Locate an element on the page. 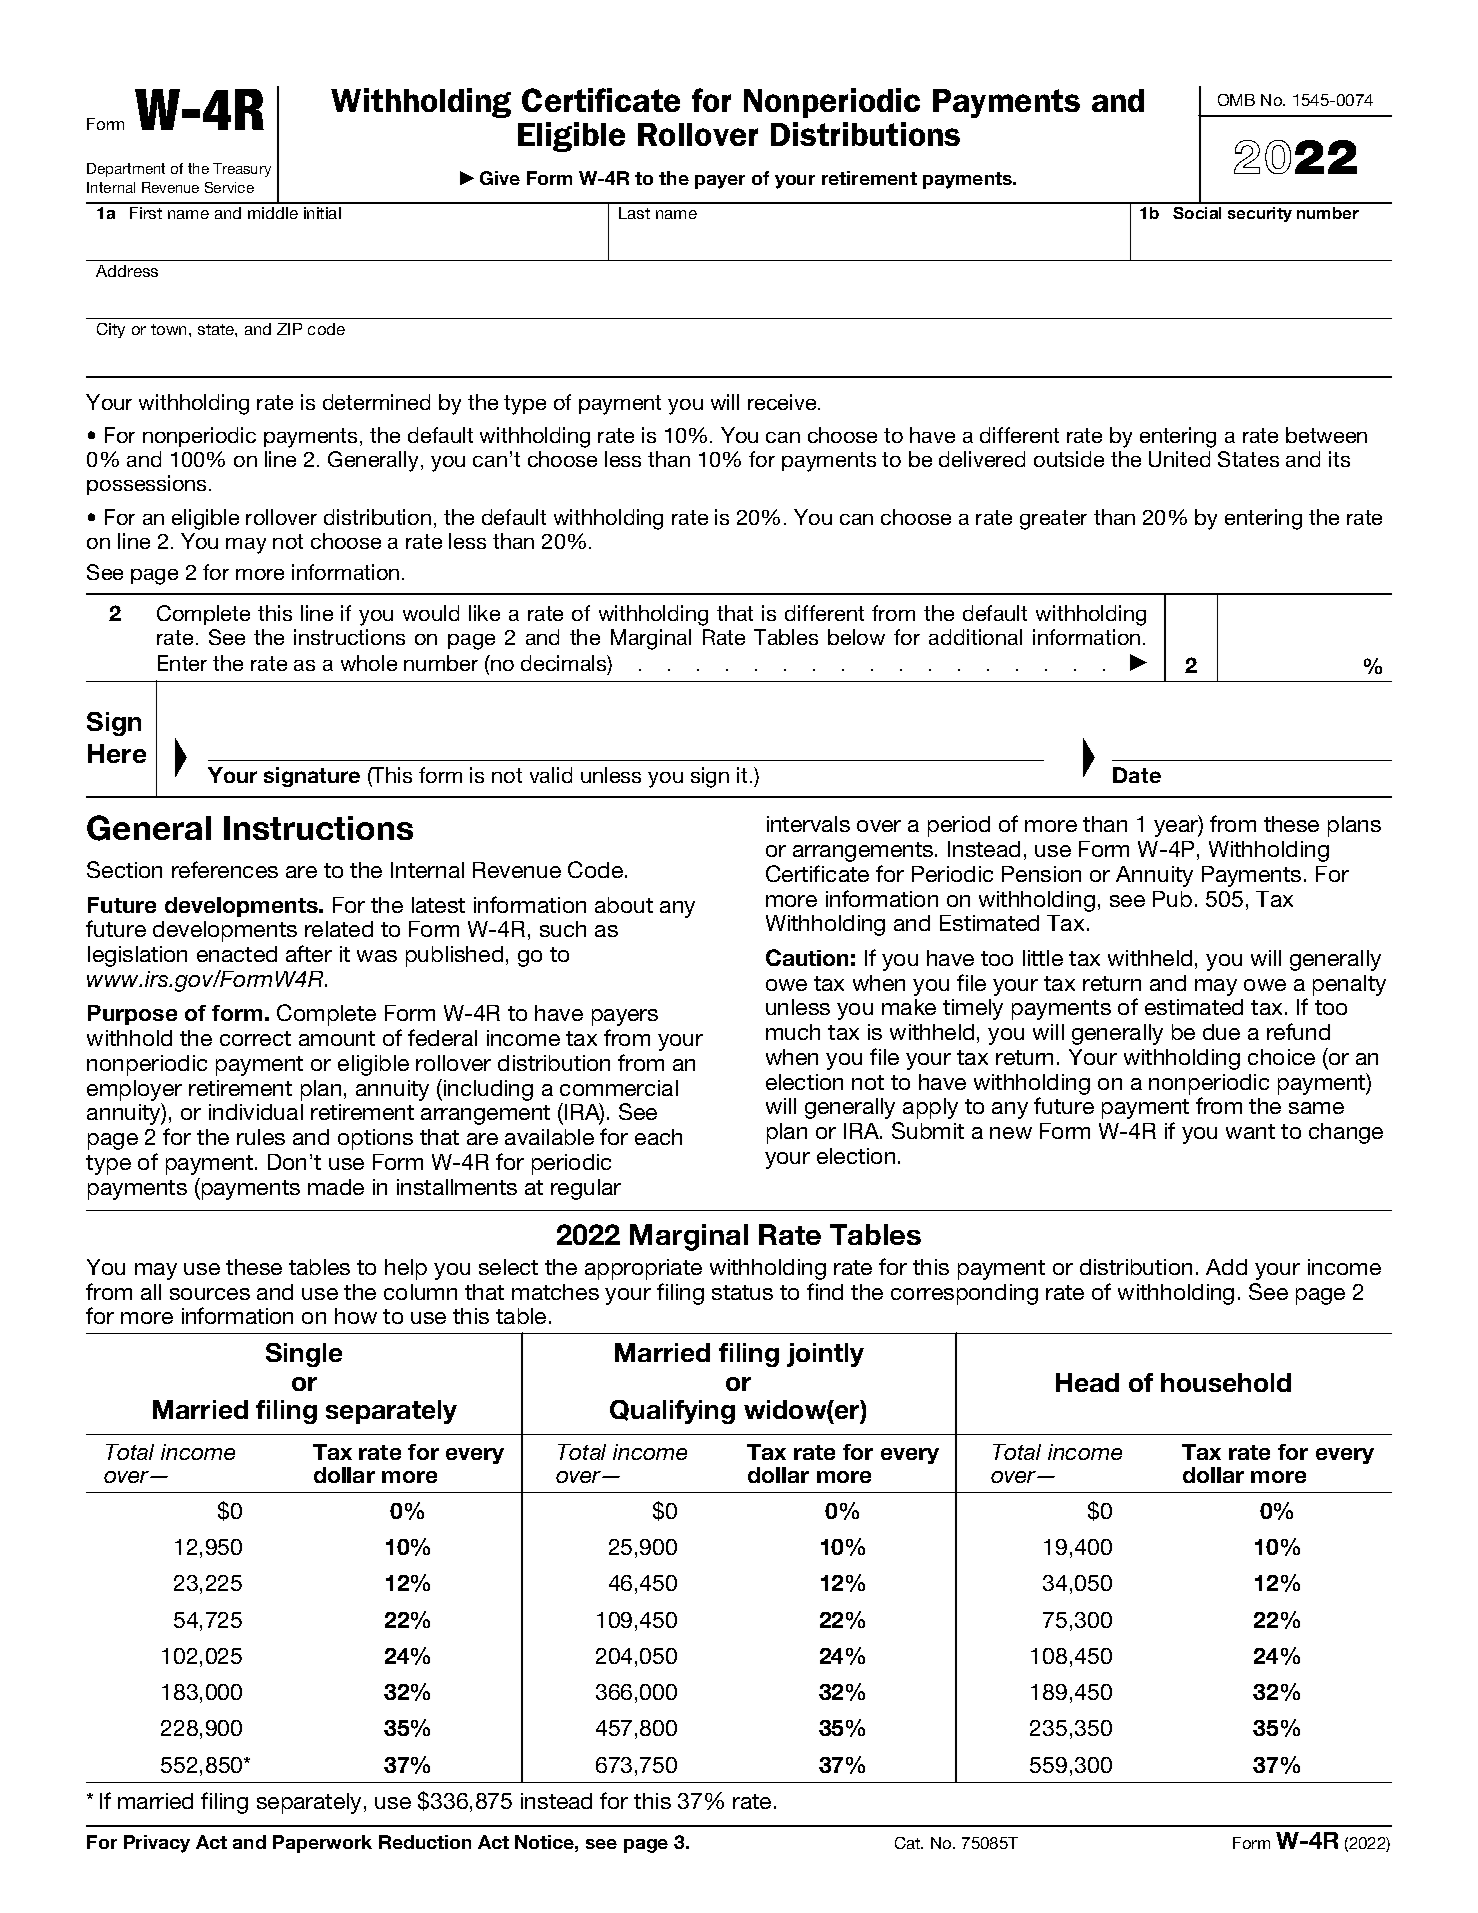 The height and width of the document is (1913, 1478). enacted is located at coordinates (237, 954).
